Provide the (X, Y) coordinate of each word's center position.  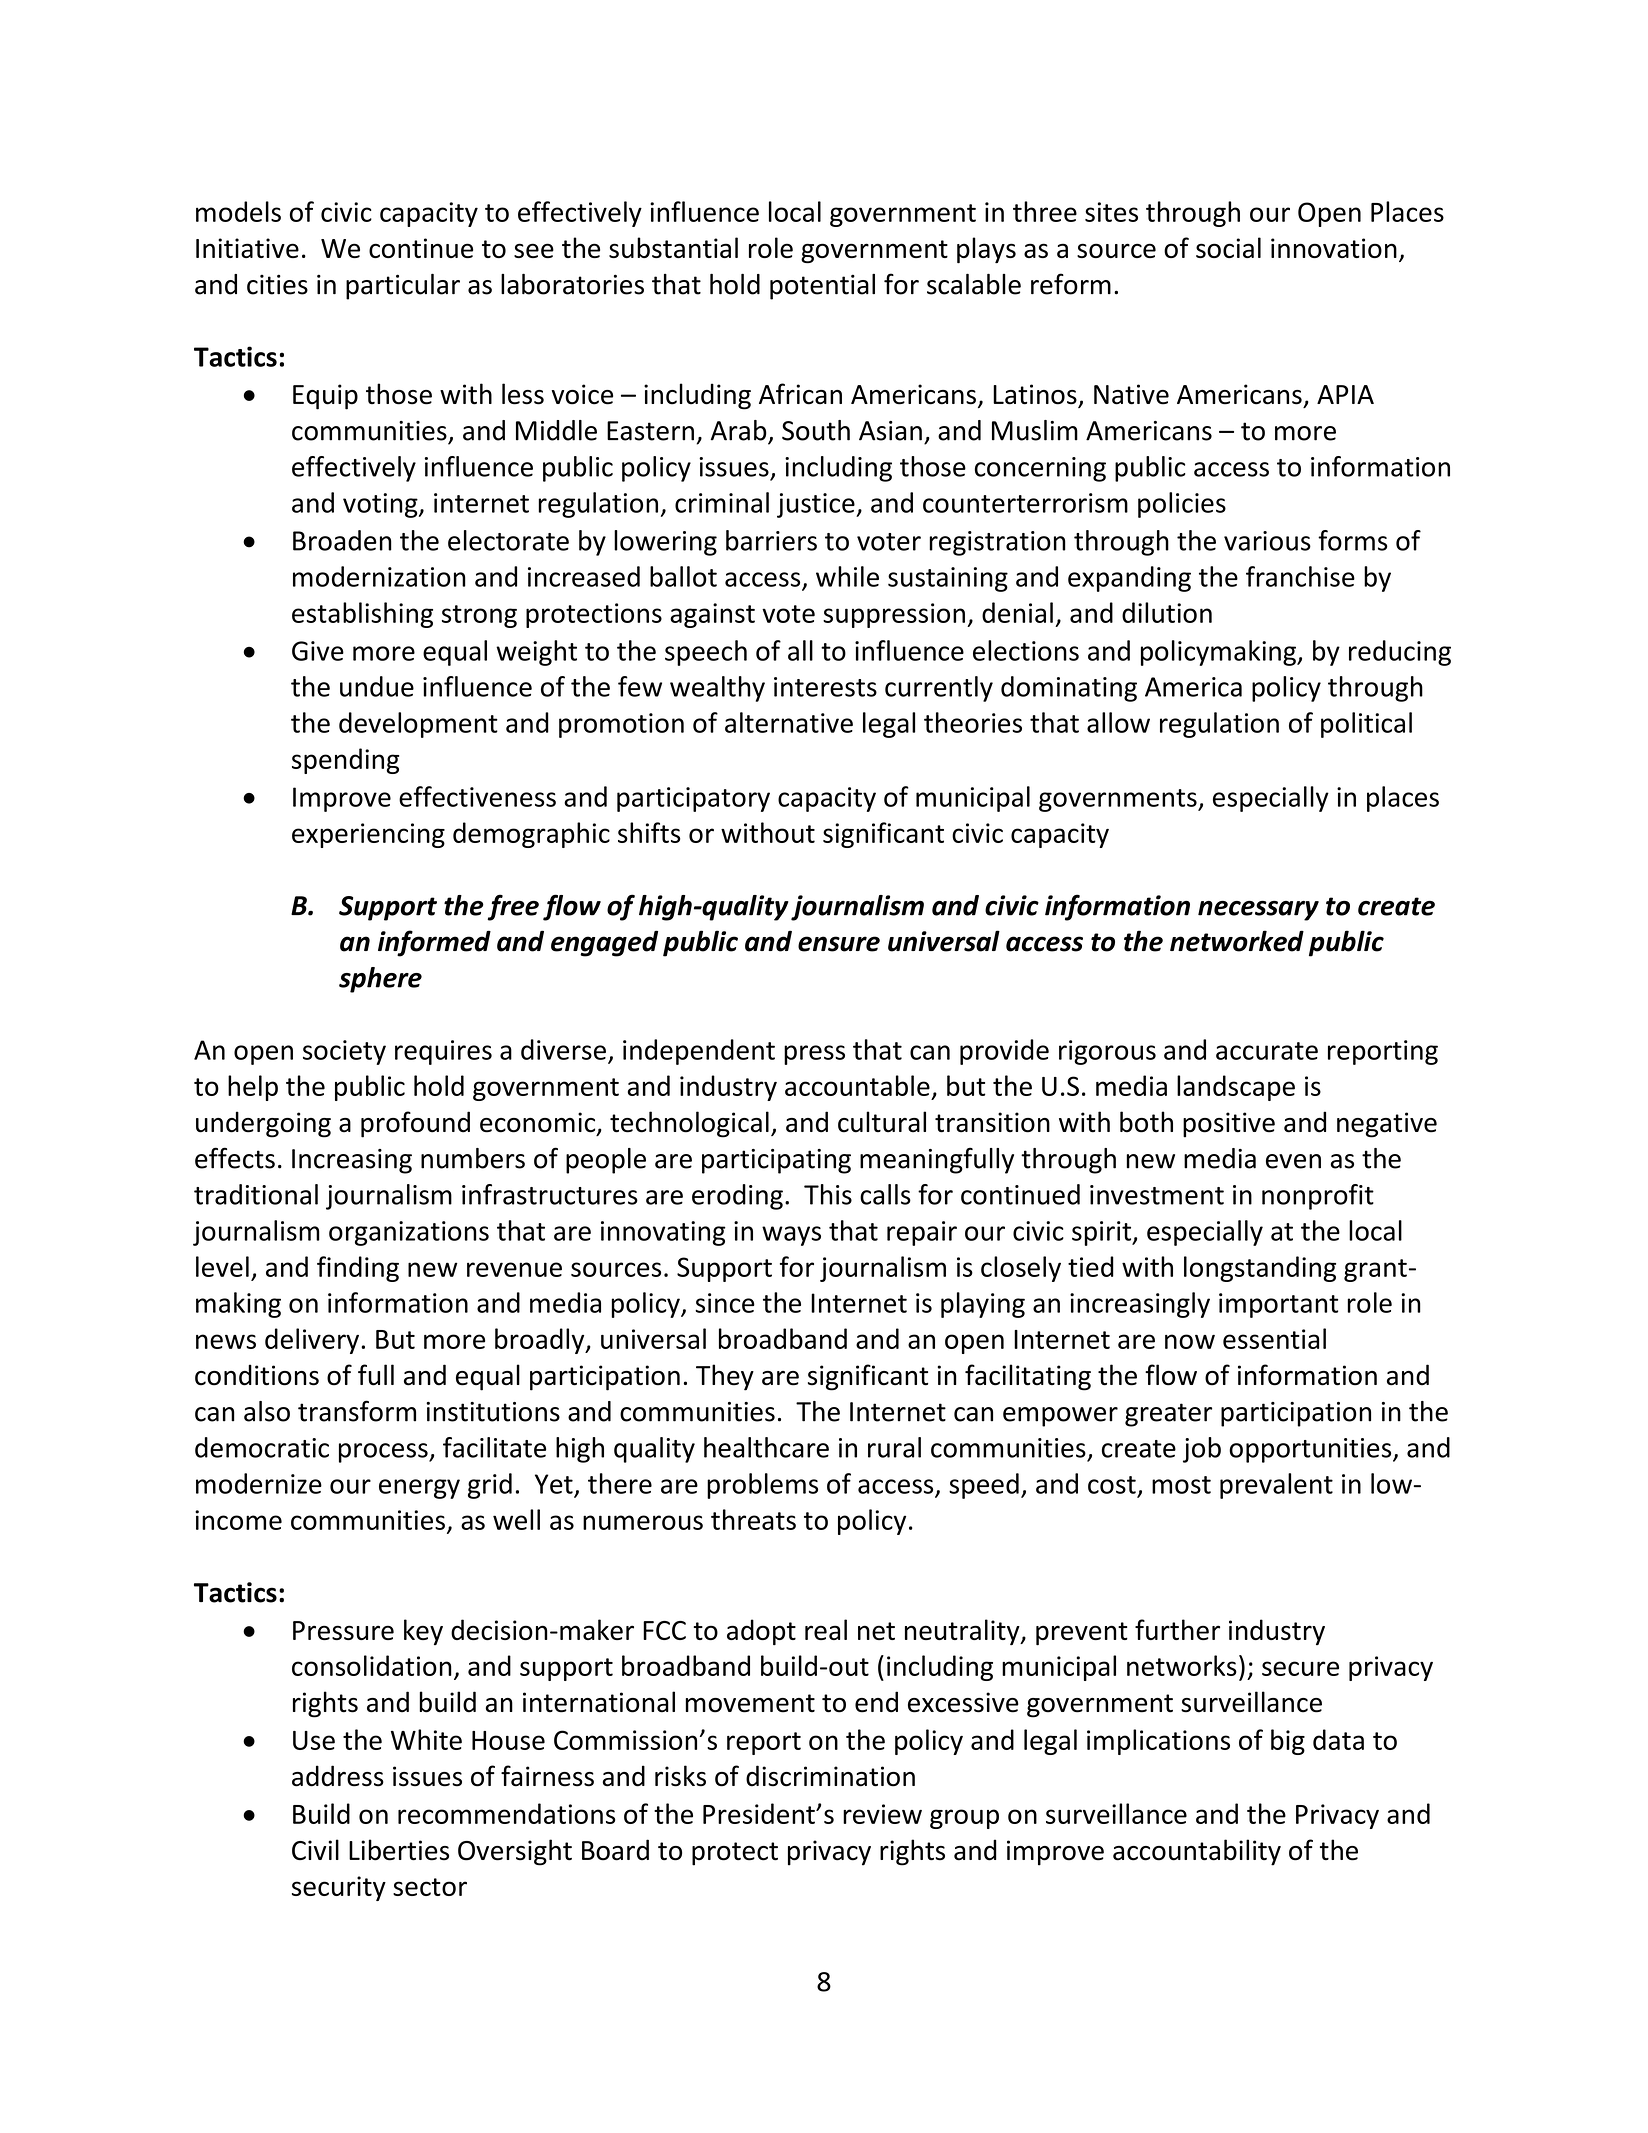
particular (403, 286)
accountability (1197, 1852)
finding (358, 1269)
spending (345, 761)
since (725, 1303)
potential (822, 287)
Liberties (399, 1850)
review (882, 1814)
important (1278, 1305)
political (1366, 725)
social (1228, 247)
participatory (693, 799)
